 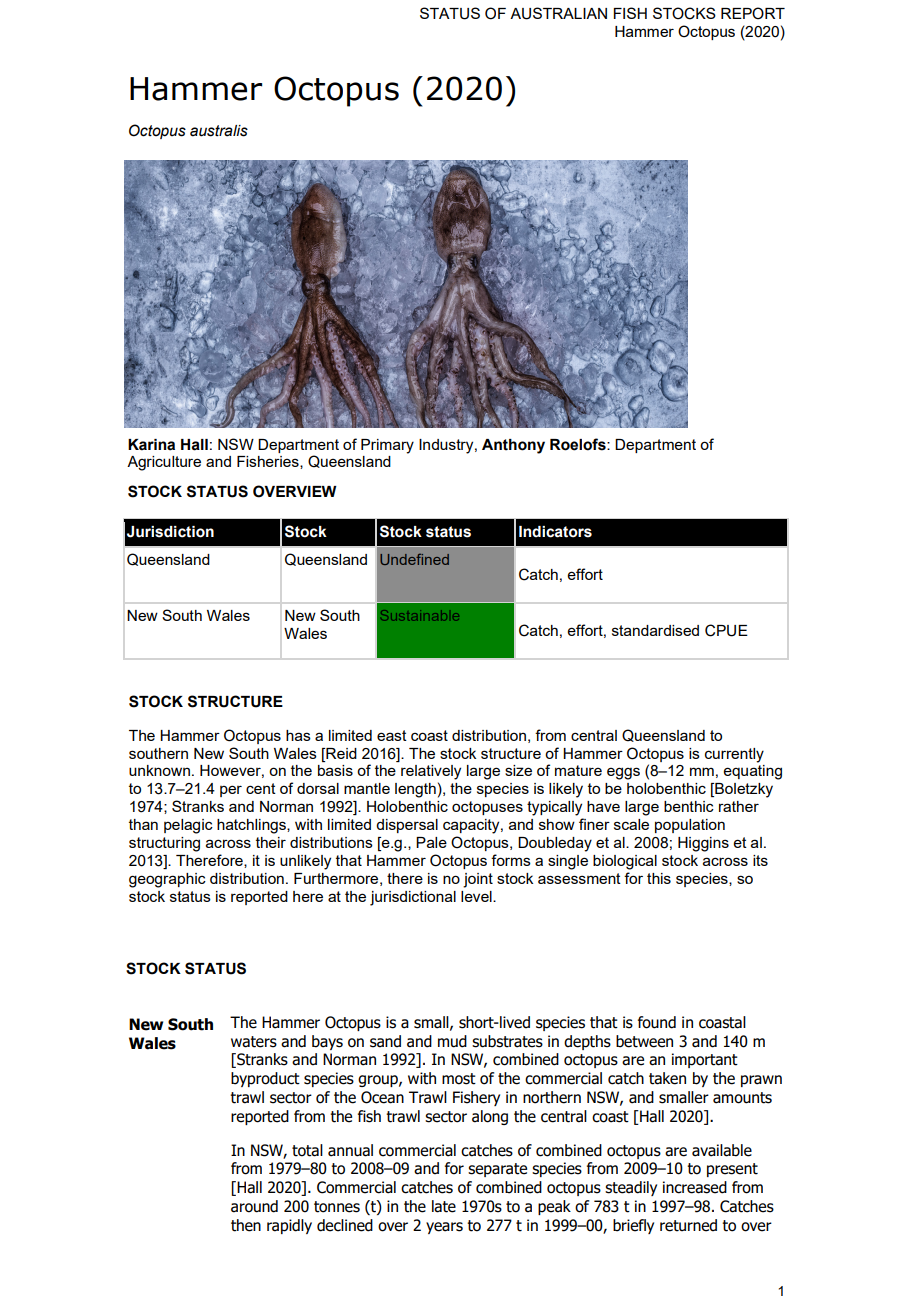 What do you see at coordinates (254, 1206) in the page?
I see `around` at bounding box center [254, 1206].
